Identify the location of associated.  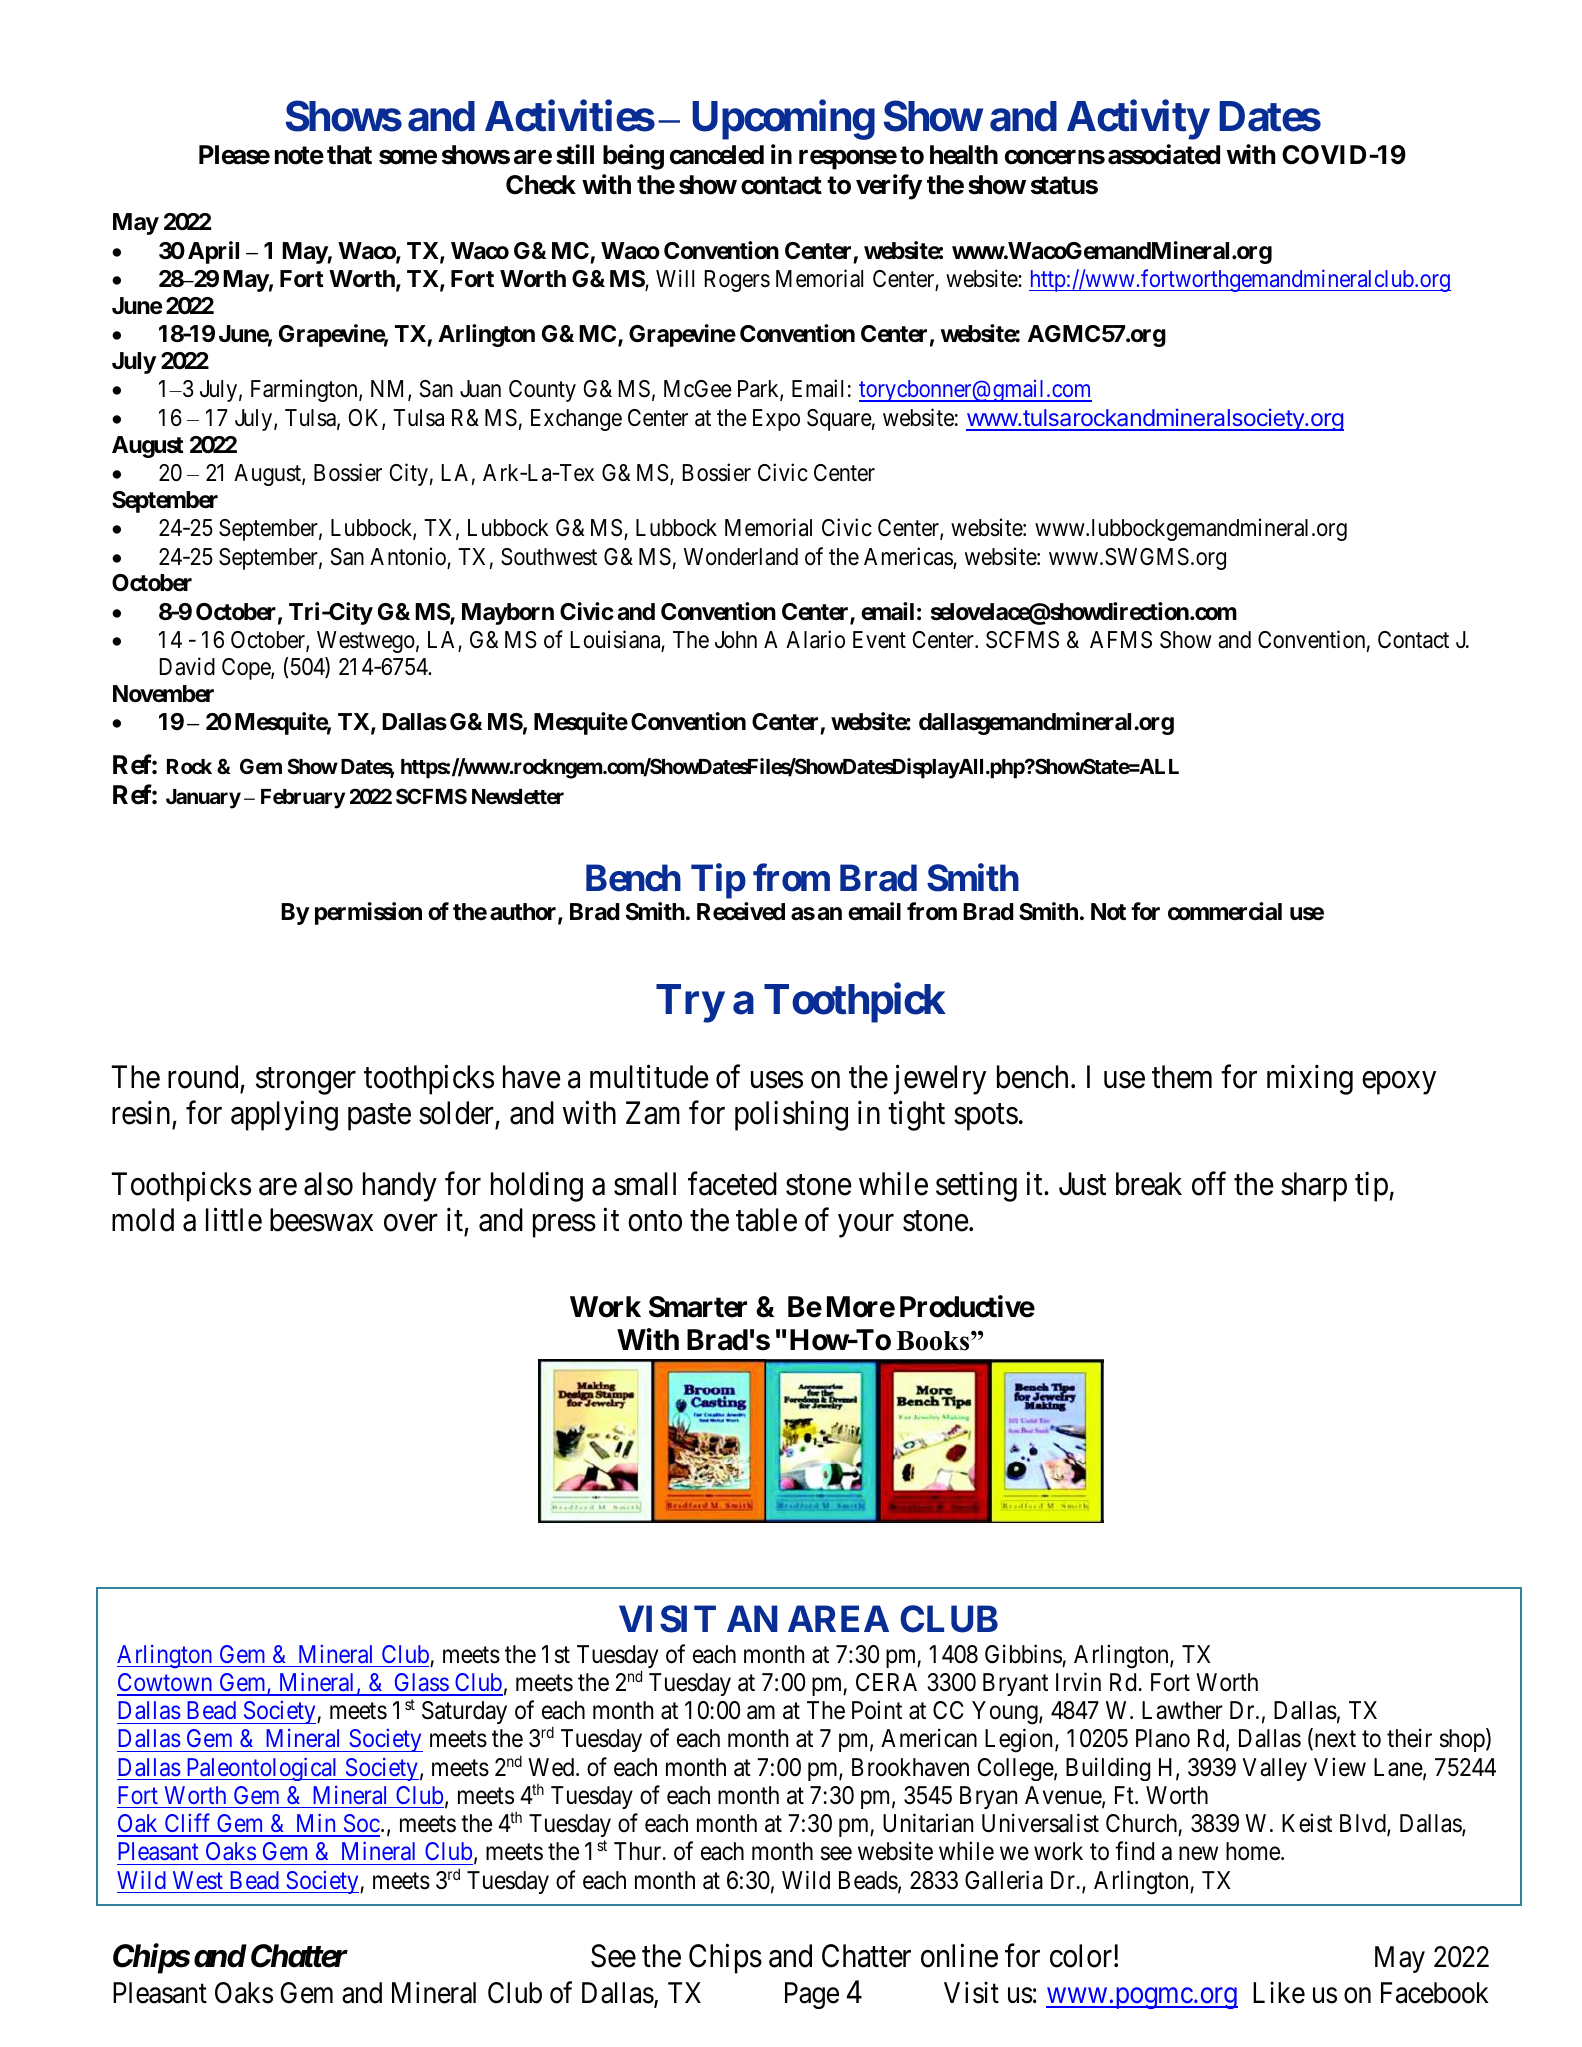
(1164, 154).
